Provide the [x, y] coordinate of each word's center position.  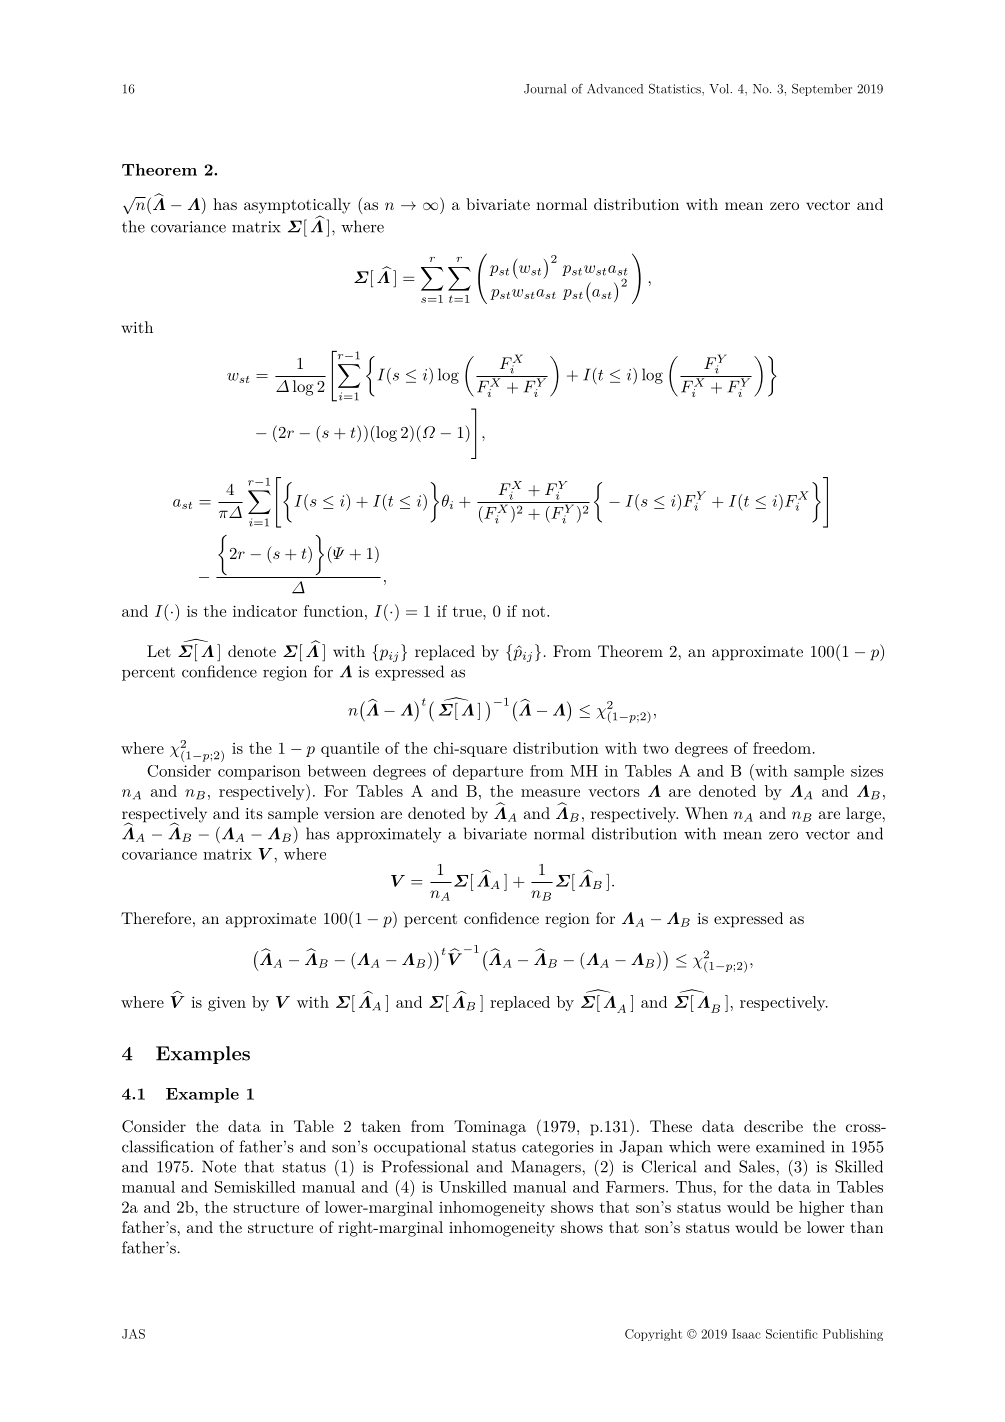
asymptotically [297, 207]
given [227, 1003]
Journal [545, 89]
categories [558, 1148]
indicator [265, 611]
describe [773, 1126]
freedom [782, 748]
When [706, 813]
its [254, 813]
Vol [720, 89]
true [468, 612]
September [822, 89]
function [335, 611]
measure [550, 793]
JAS [133, 1334]
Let [159, 651]
